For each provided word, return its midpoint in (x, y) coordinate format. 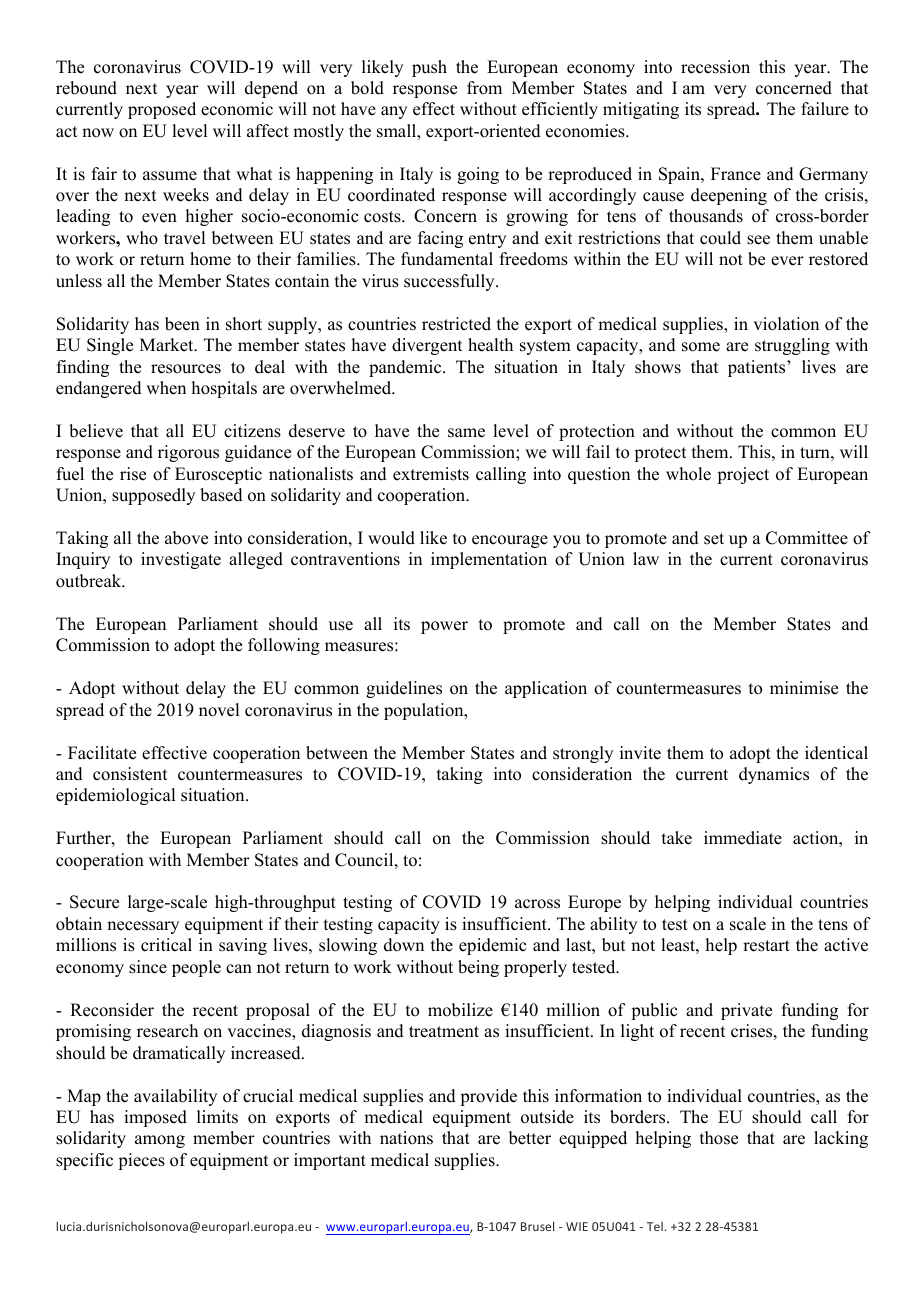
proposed (162, 110)
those (719, 1138)
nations (406, 1138)
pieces (141, 1161)
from (484, 88)
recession (715, 67)
